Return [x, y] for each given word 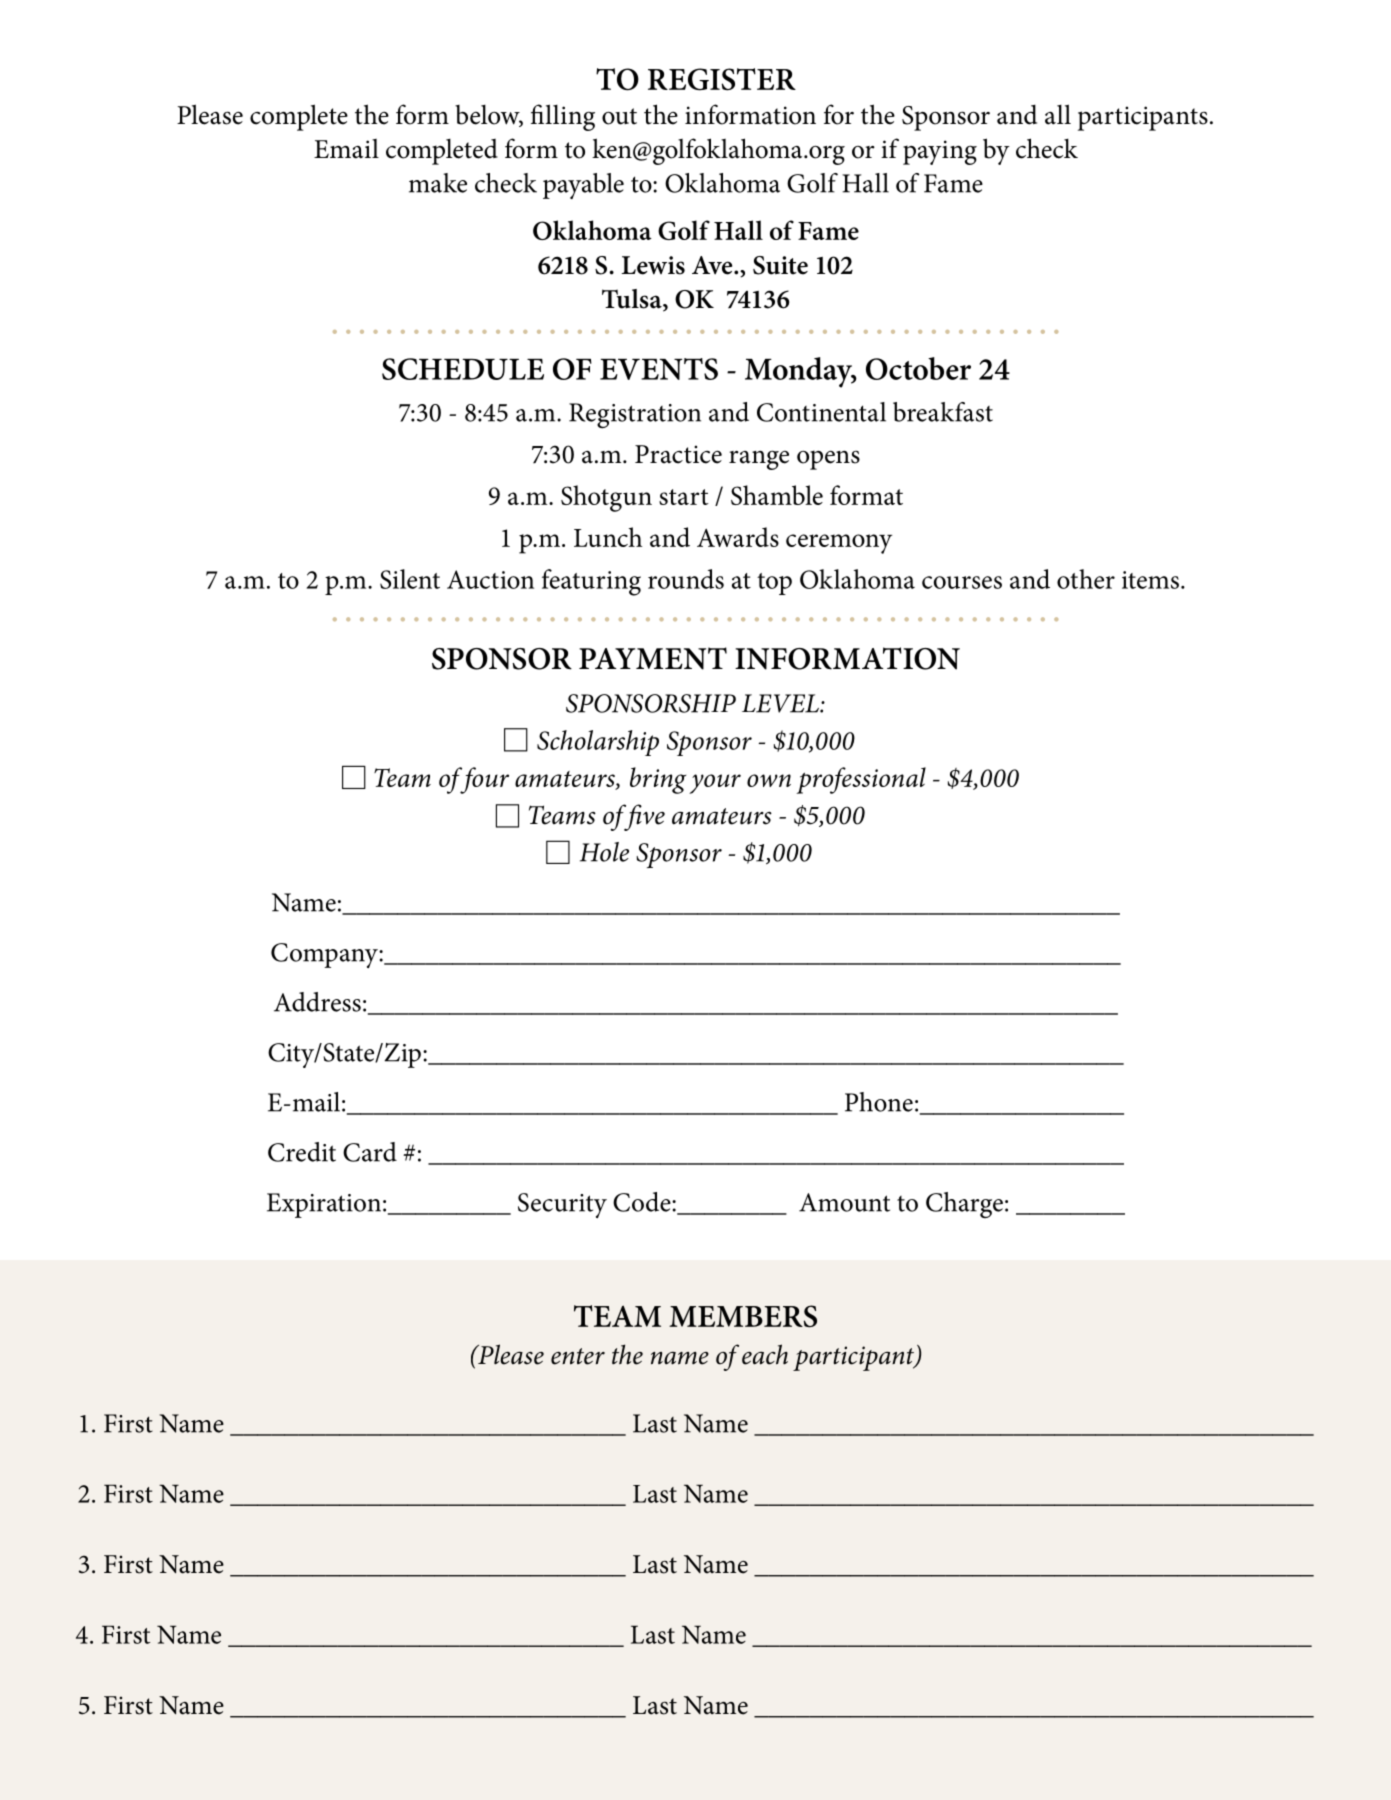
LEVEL [781, 703]
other [1086, 579]
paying [940, 152]
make [438, 183]
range [759, 460]
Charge [964, 1205]
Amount [844, 1202]
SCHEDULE [463, 369]
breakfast [943, 412]
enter [578, 1356]
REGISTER [722, 79]
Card [370, 1152]
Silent [410, 579]
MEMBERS [743, 1316]
